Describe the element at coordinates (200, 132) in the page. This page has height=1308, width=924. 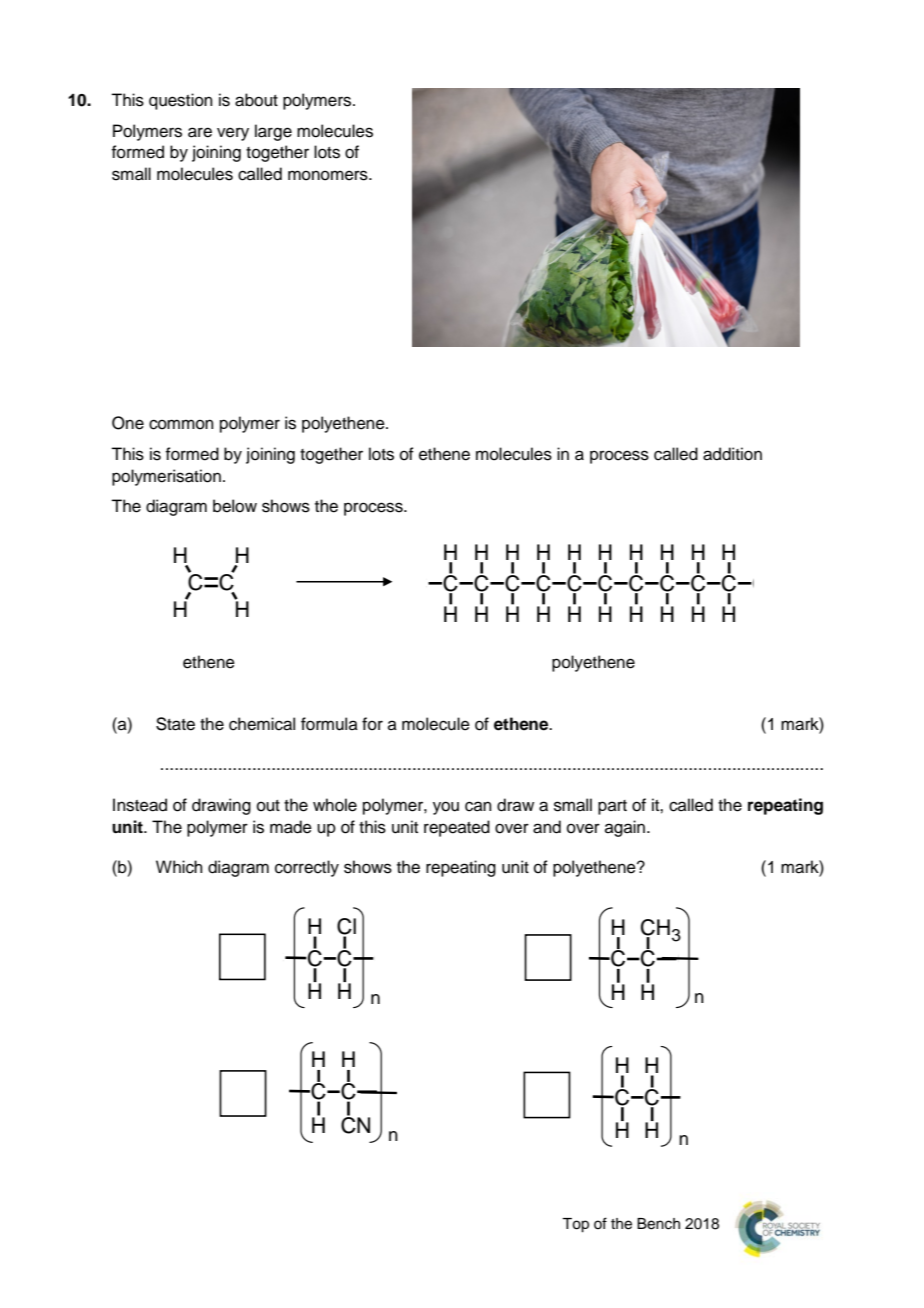
I see `are` at that location.
